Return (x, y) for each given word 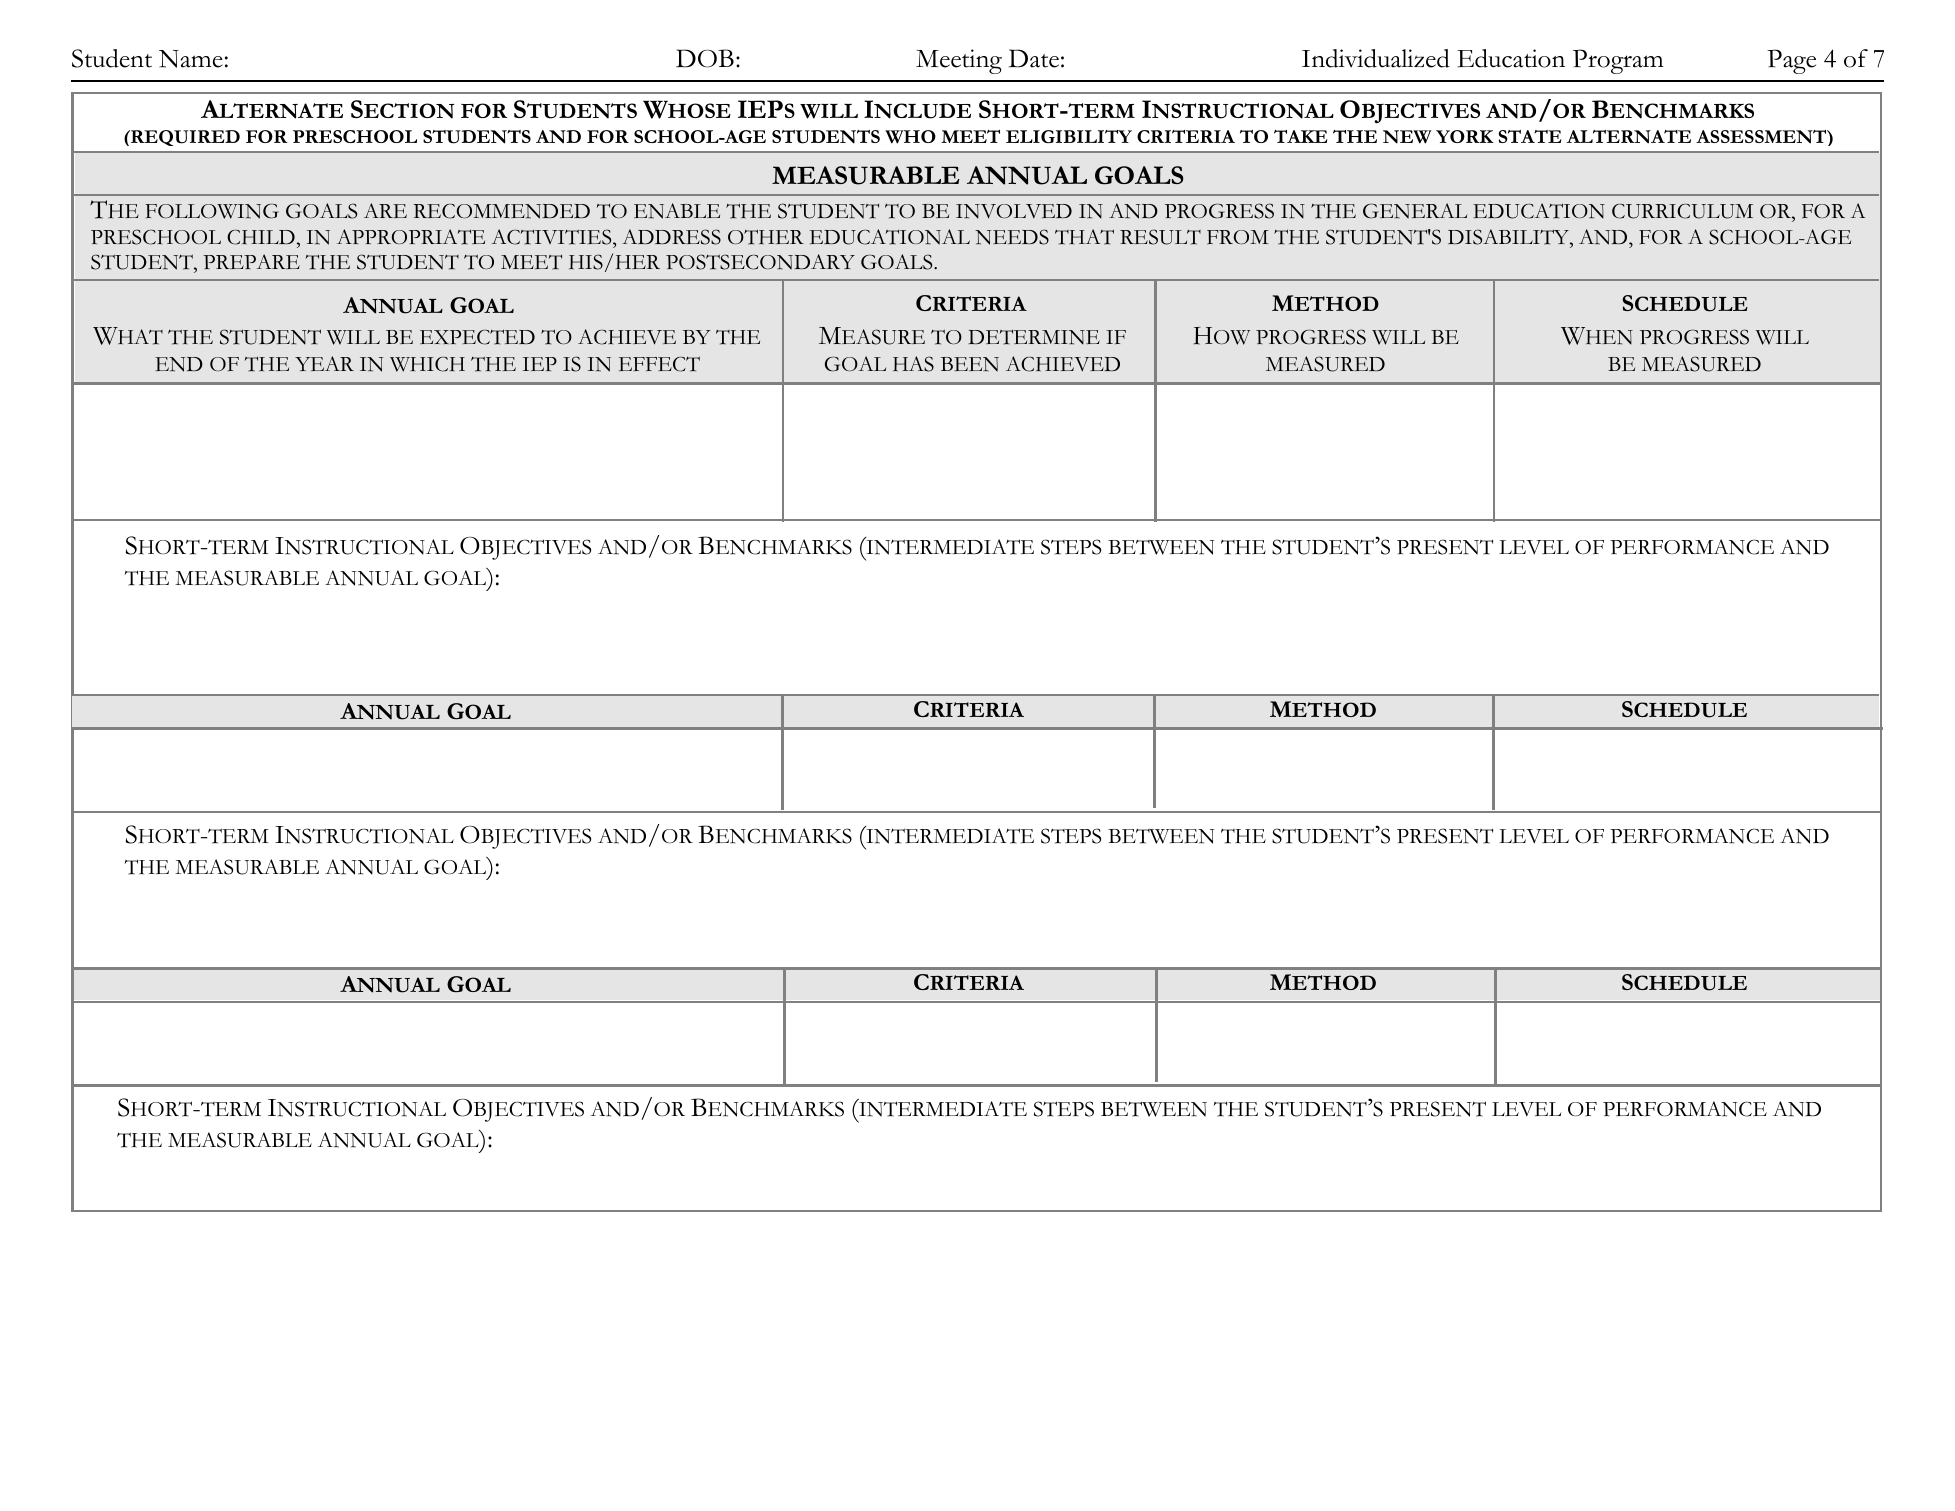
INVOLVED (1014, 211)
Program (1618, 61)
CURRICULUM (1682, 211)
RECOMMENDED (501, 211)
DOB (705, 58)
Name (191, 59)
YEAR (324, 363)
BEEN (970, 364)
